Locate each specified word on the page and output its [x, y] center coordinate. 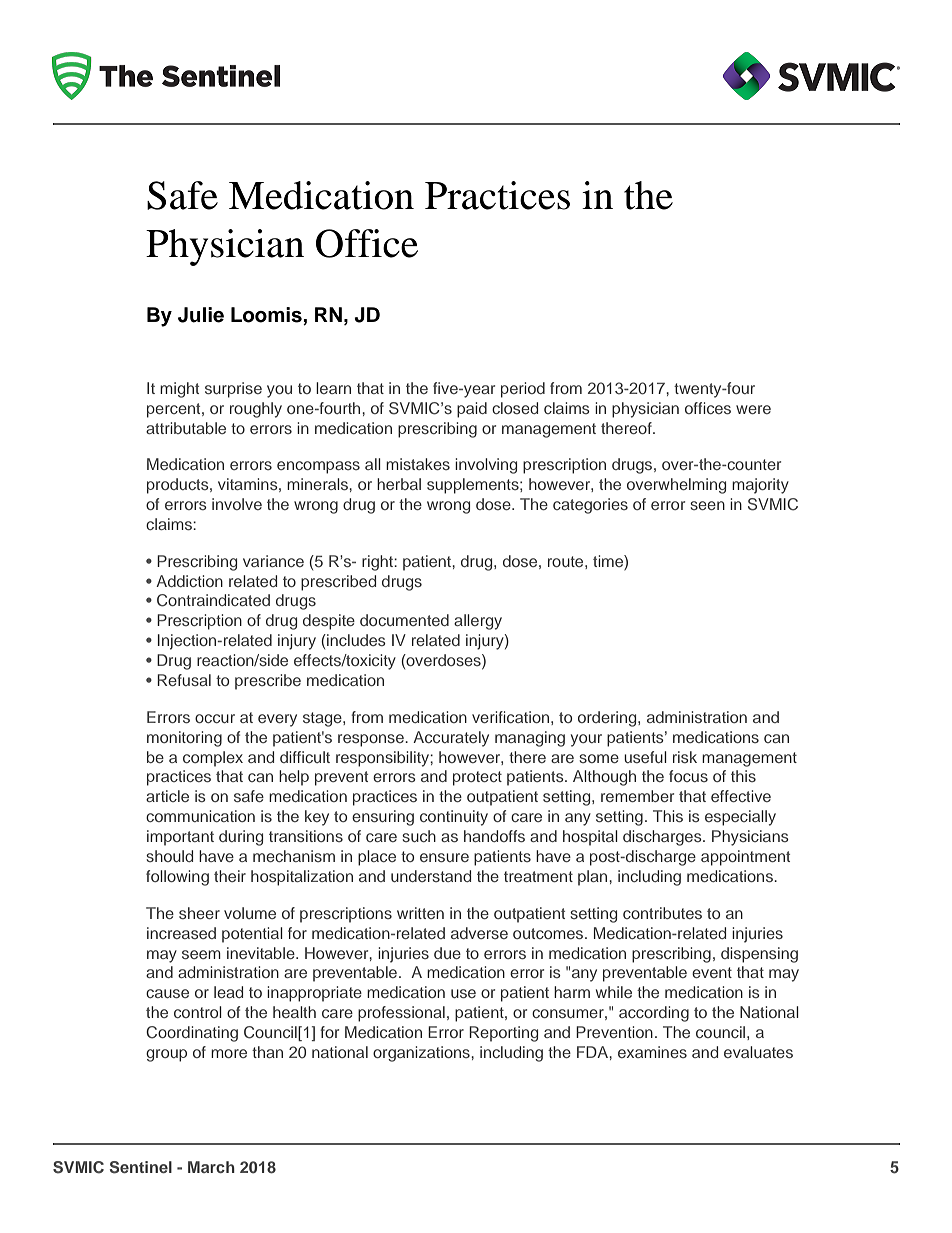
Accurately [451, 739]
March [211, 1167]
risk [685, 757]
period [523, 390]
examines [652, 1052]
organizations [422, 1054]
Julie [201, 315]
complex [213, 759]
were [753, 409]
